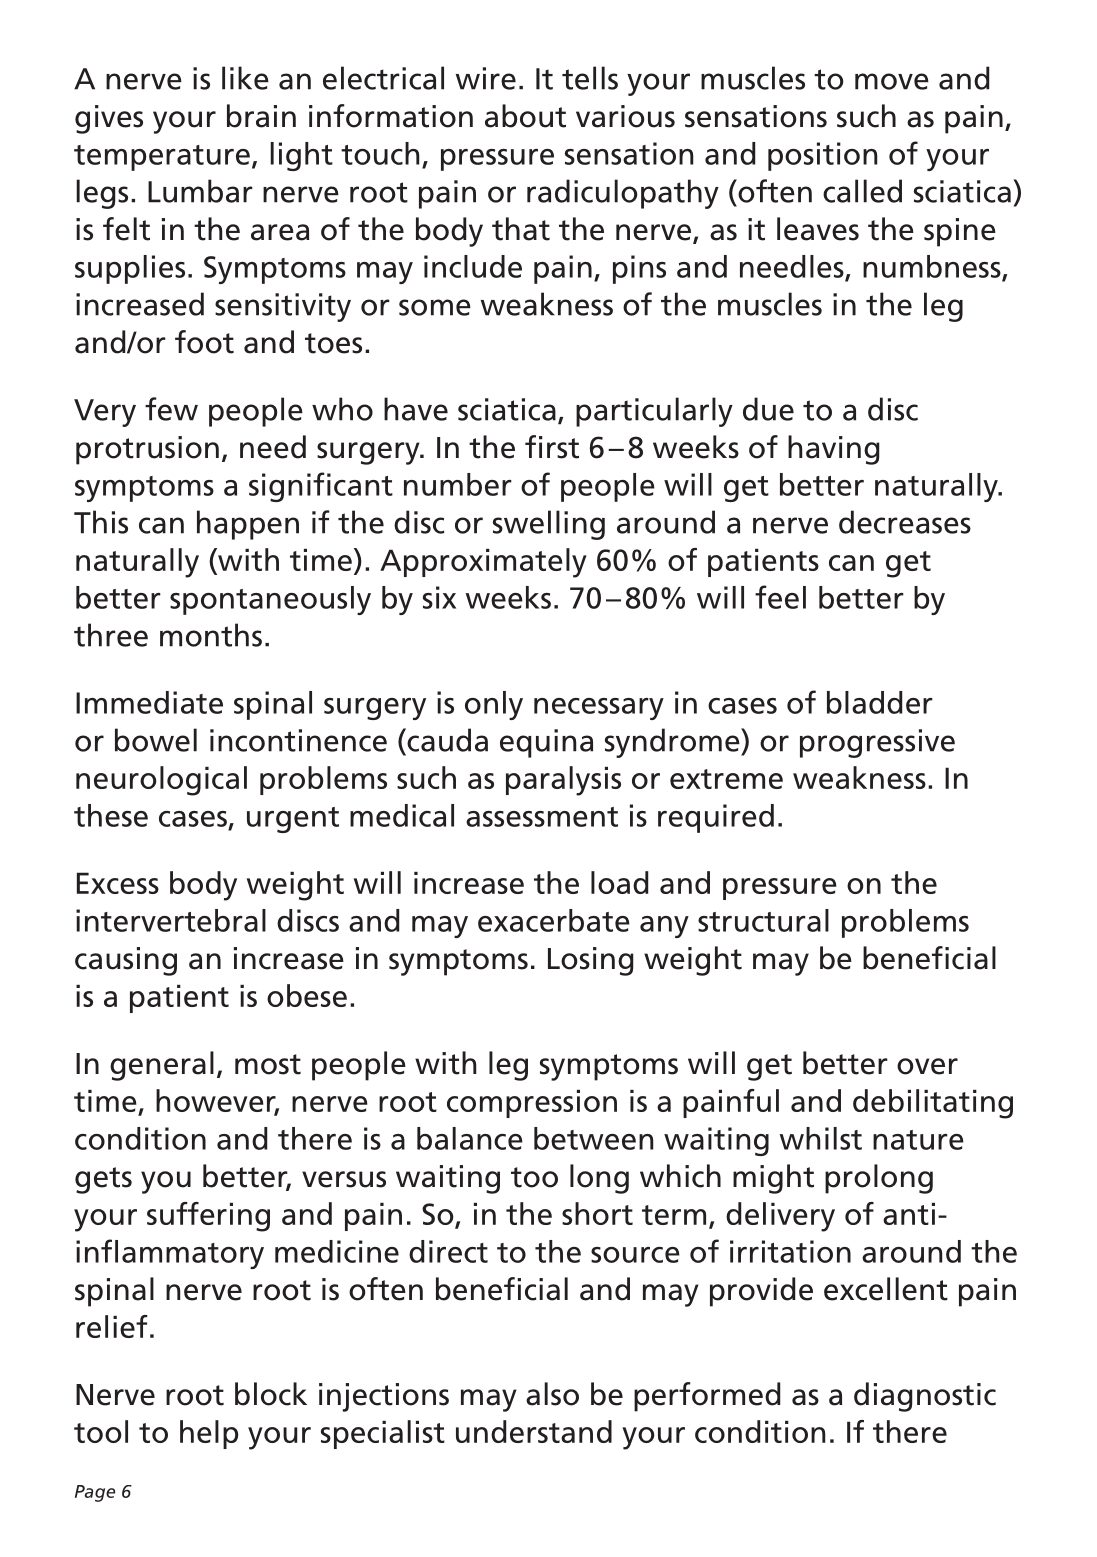  What do you see at coordinates (162, 158) in the screenshot?
I see `temperature` at bounding box center [162, 158].
